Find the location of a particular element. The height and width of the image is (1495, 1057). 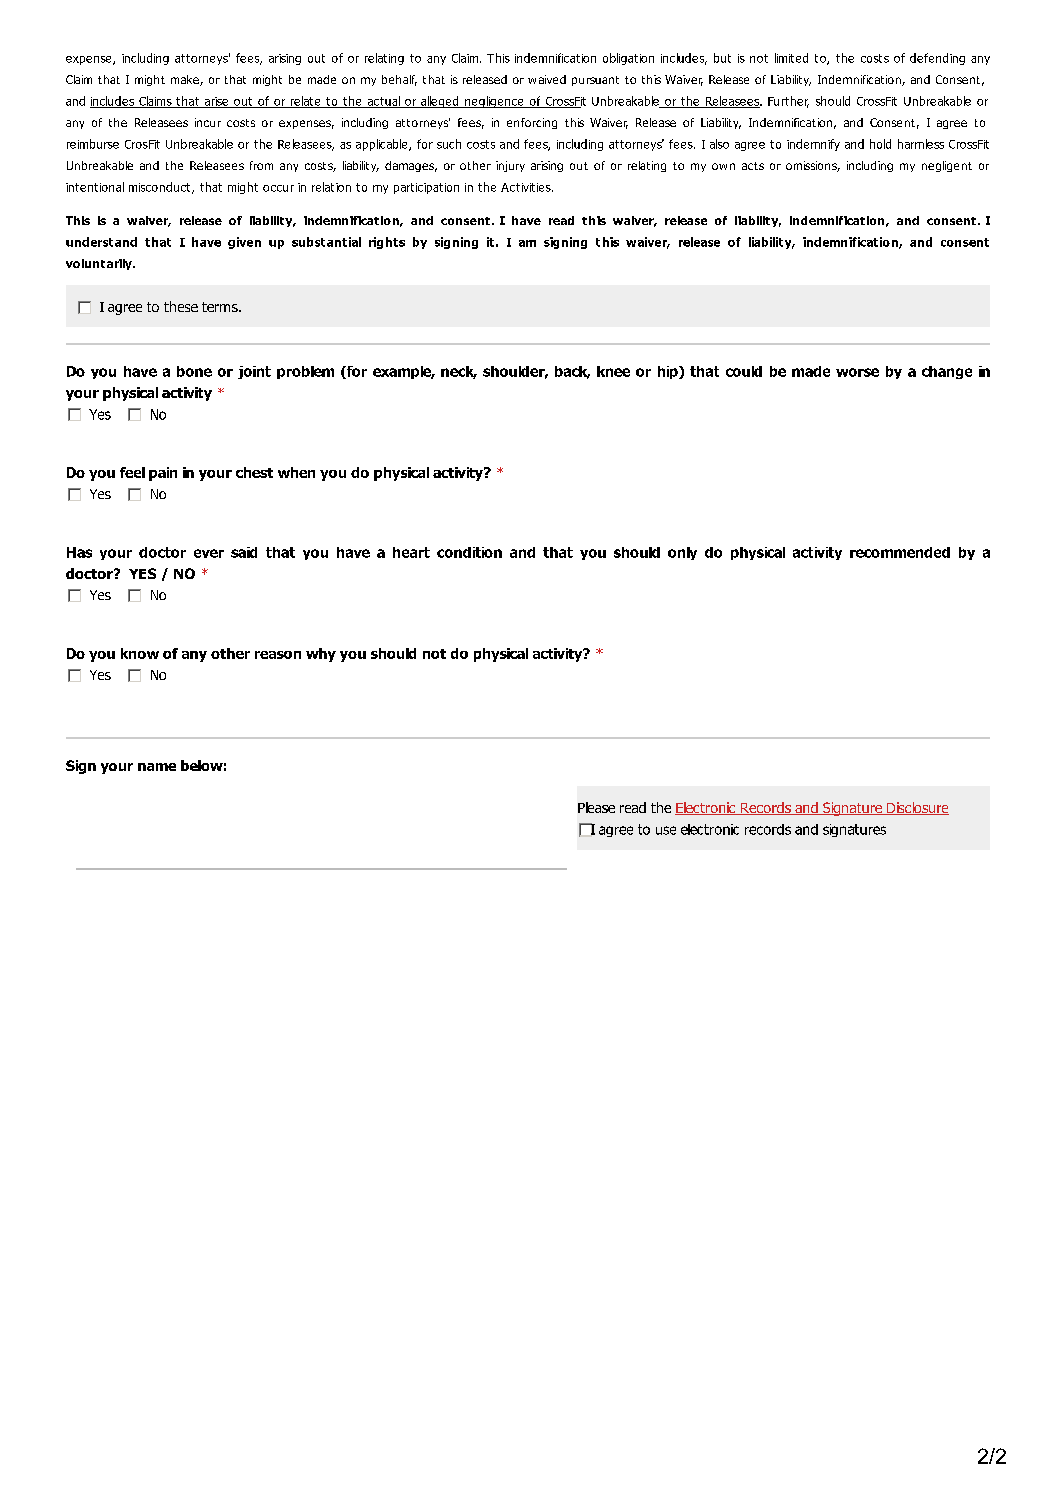

worse is located at coordinates (857, 372).
